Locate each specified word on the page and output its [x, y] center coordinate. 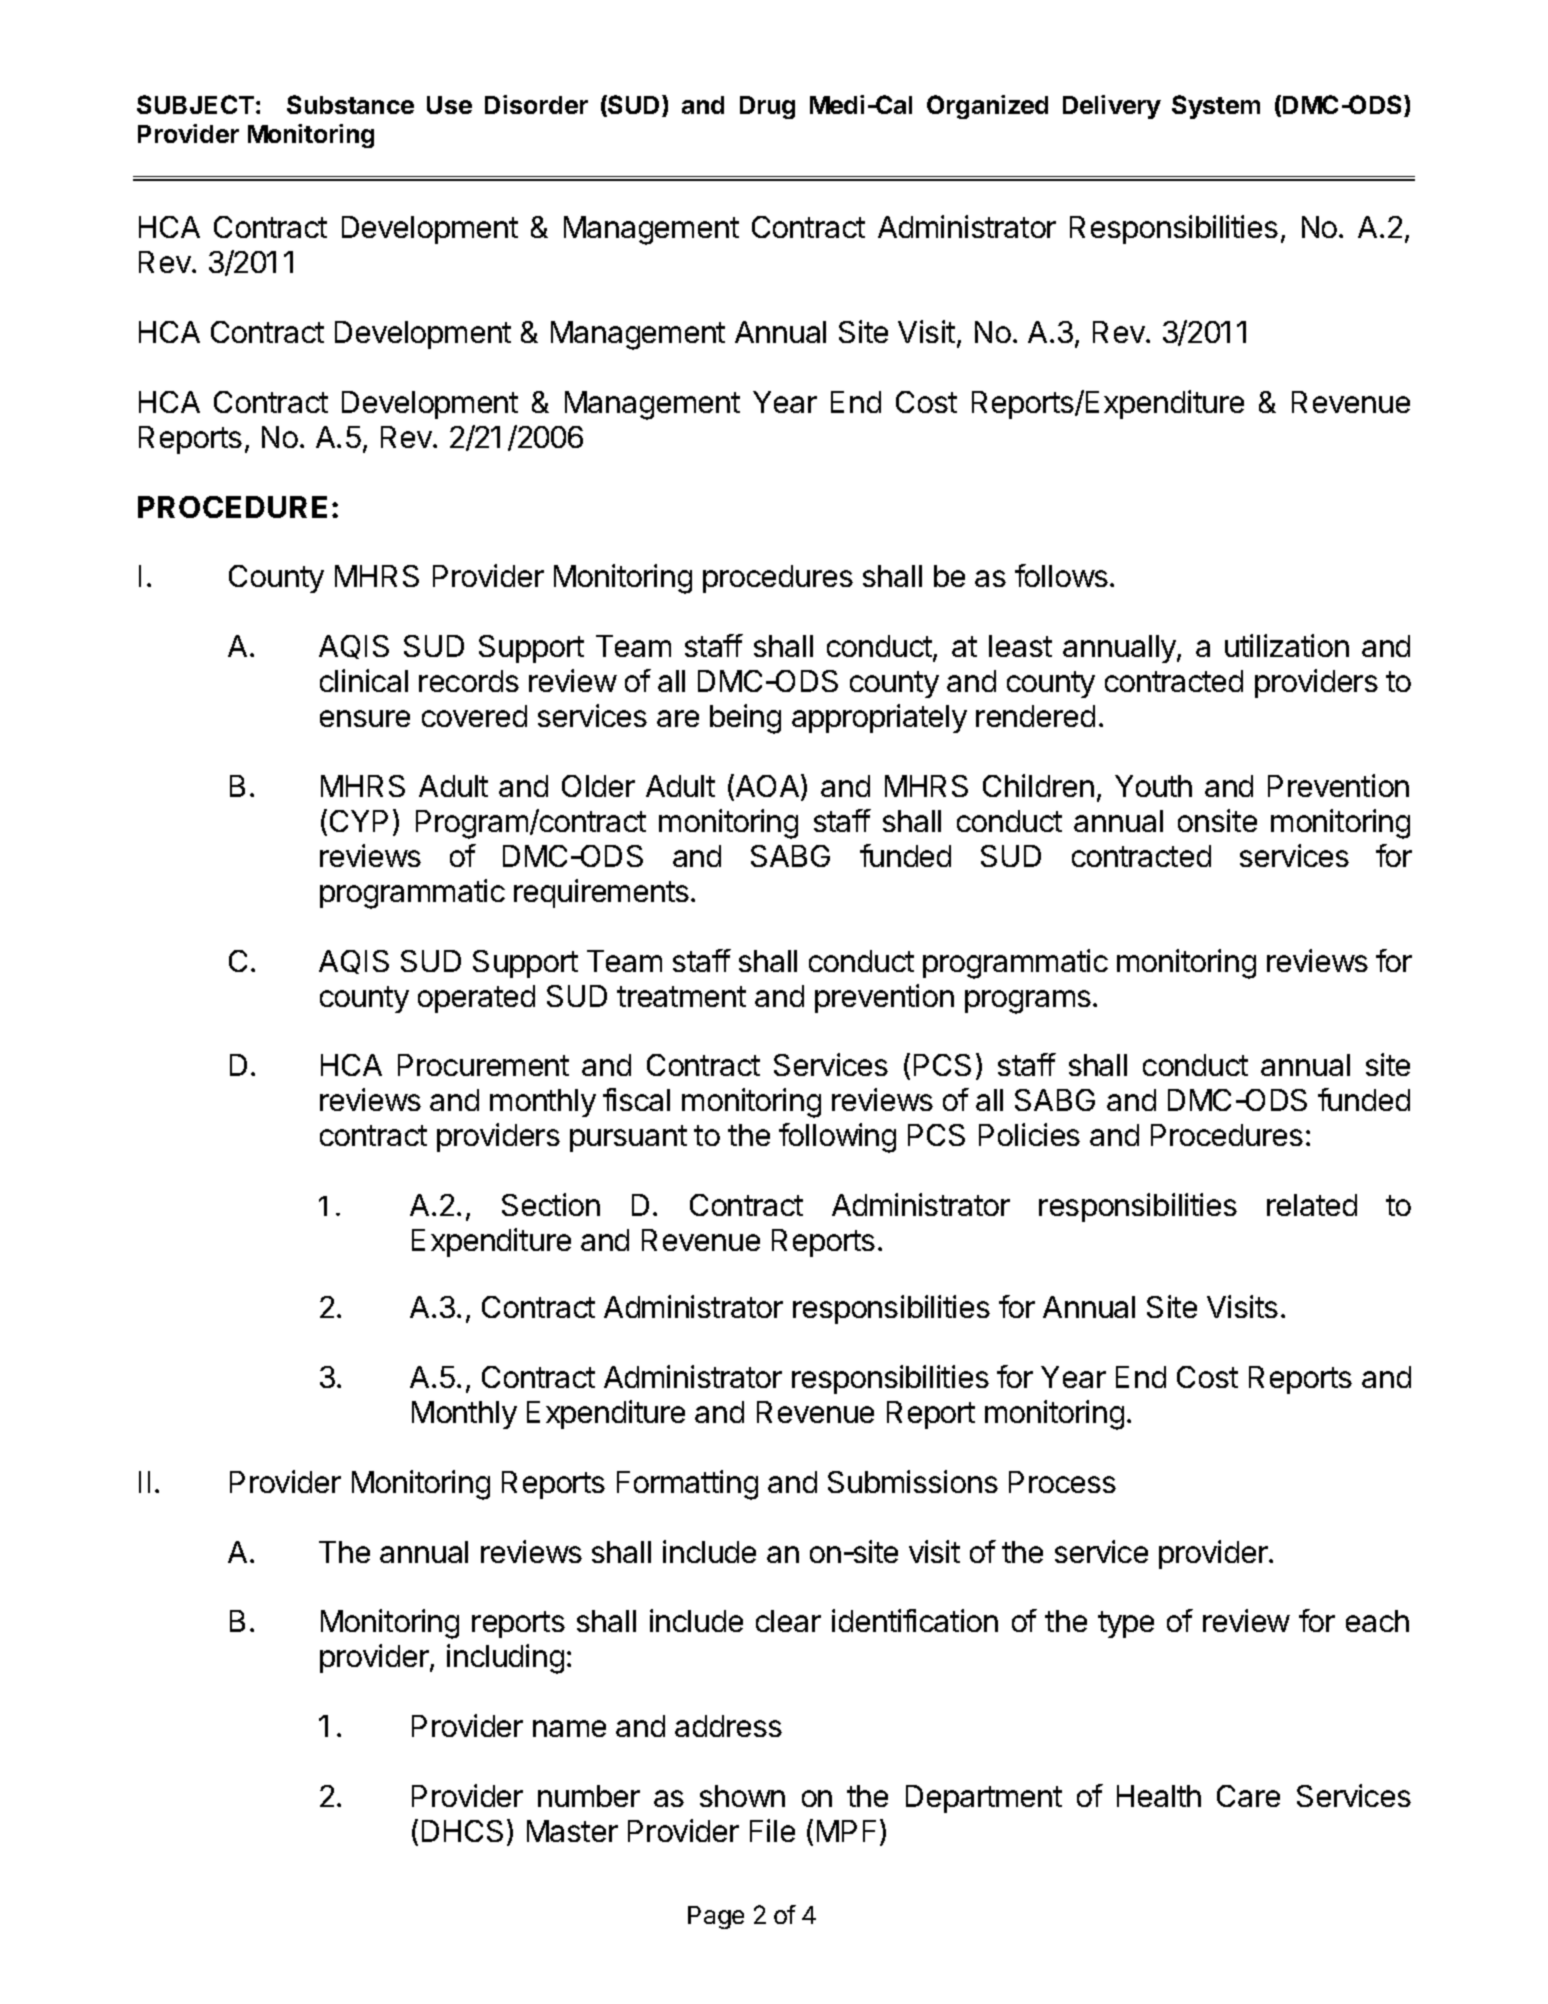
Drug [767, 107]
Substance [350, 104]
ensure [365, 718]
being [745, 719]
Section [551, 1204]
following [837, 1138]
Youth [1153, 786]
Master [572, 1831]
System [1216, 107]
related [1312, 1205]
